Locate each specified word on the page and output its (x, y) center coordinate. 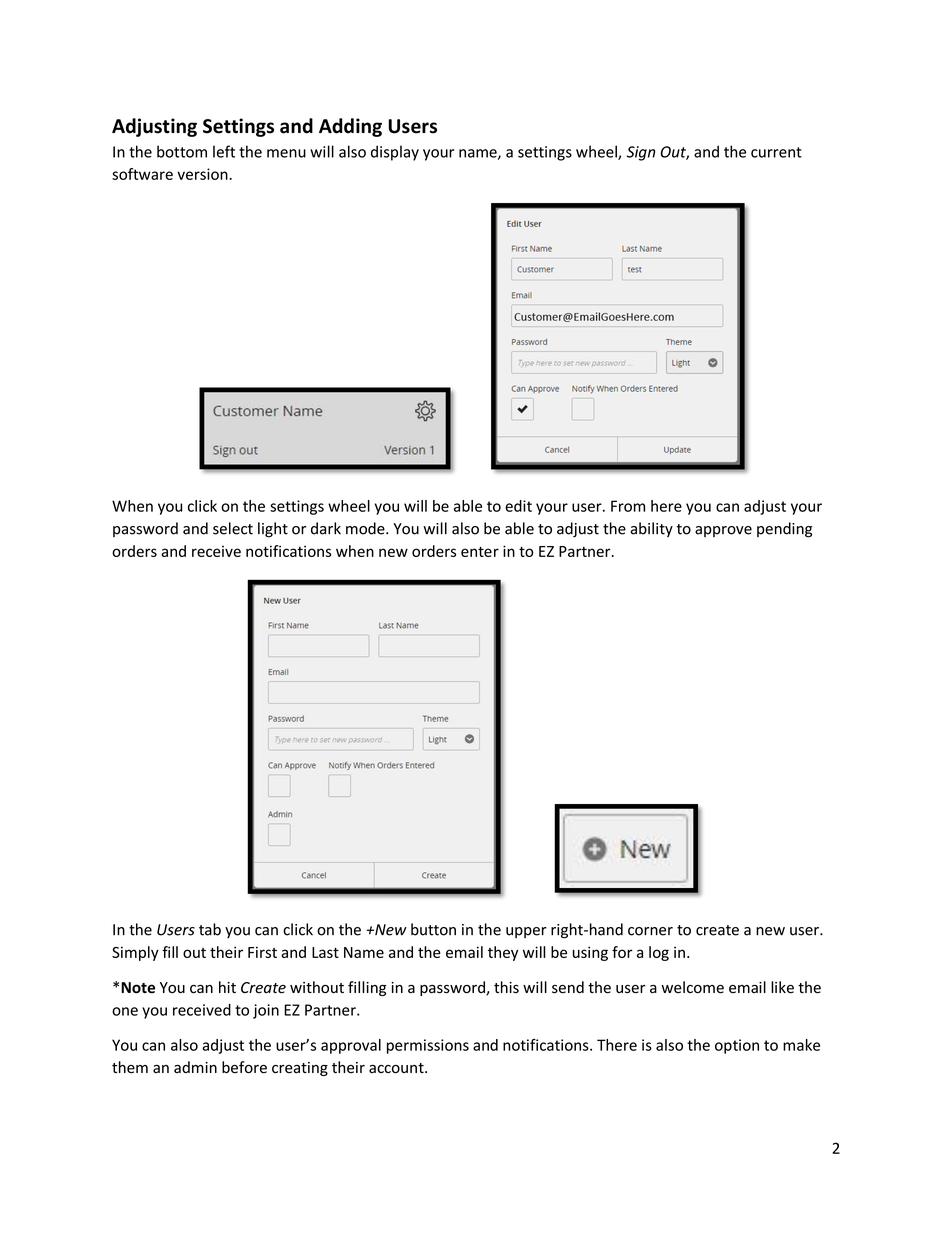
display (395, 153)
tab (210, 929)
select (233, 528)
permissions (428, 1046)
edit (518, 506)
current (776, 152)
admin (195, 1067)
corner (650, 931)
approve (723, 531)
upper (526, 932)
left (224, 151)
